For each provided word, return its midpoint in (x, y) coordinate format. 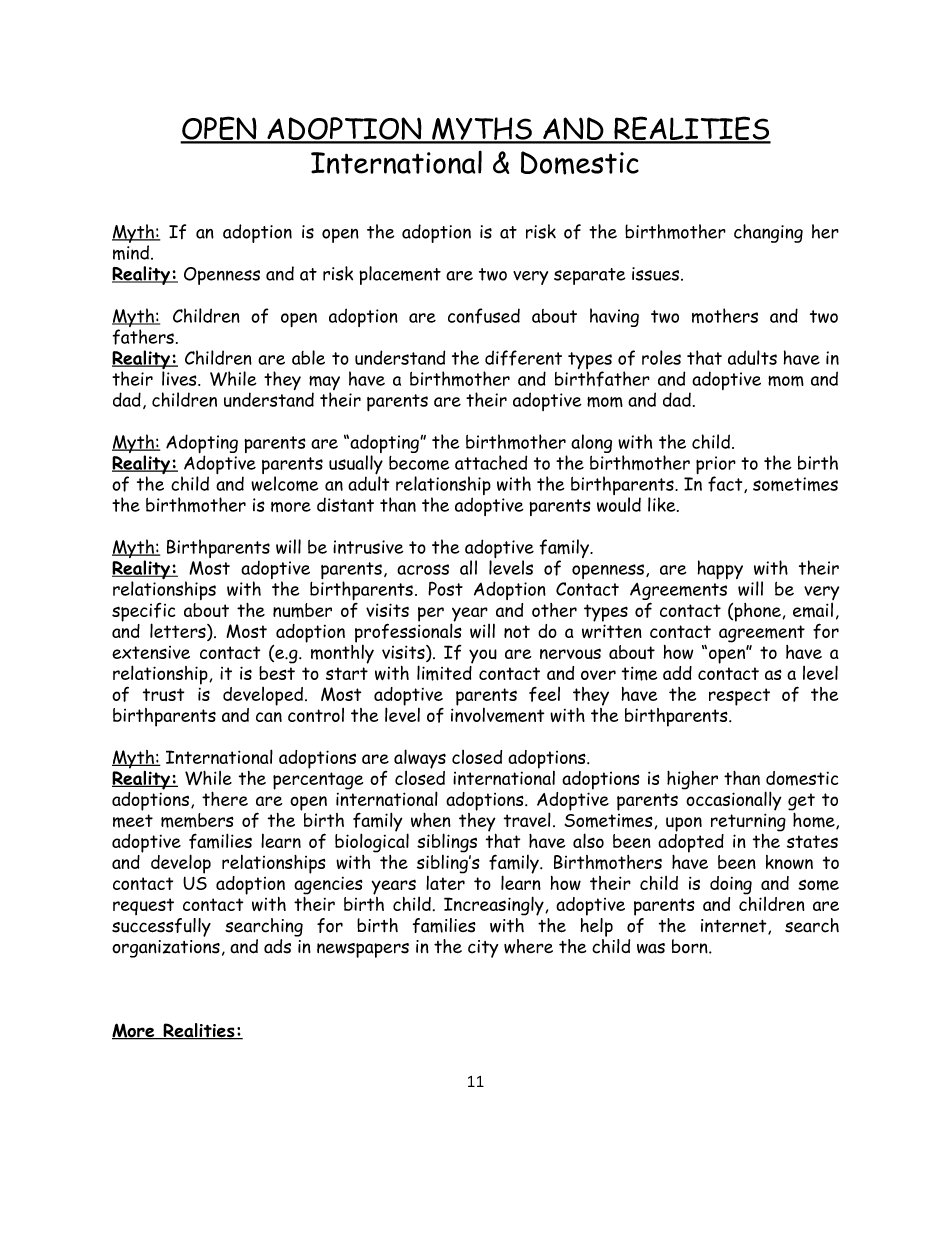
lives (180, 378)
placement (400, 275)
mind (132, 252)
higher (692, 780)
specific (143, 613)
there (225, 799)
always (420, 759)
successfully (161, 927)
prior (716, 466)
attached (491, 462)
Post (445, 588)
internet (735, 927)
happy (720, 569)
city (483, 949)
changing (768, 233)
